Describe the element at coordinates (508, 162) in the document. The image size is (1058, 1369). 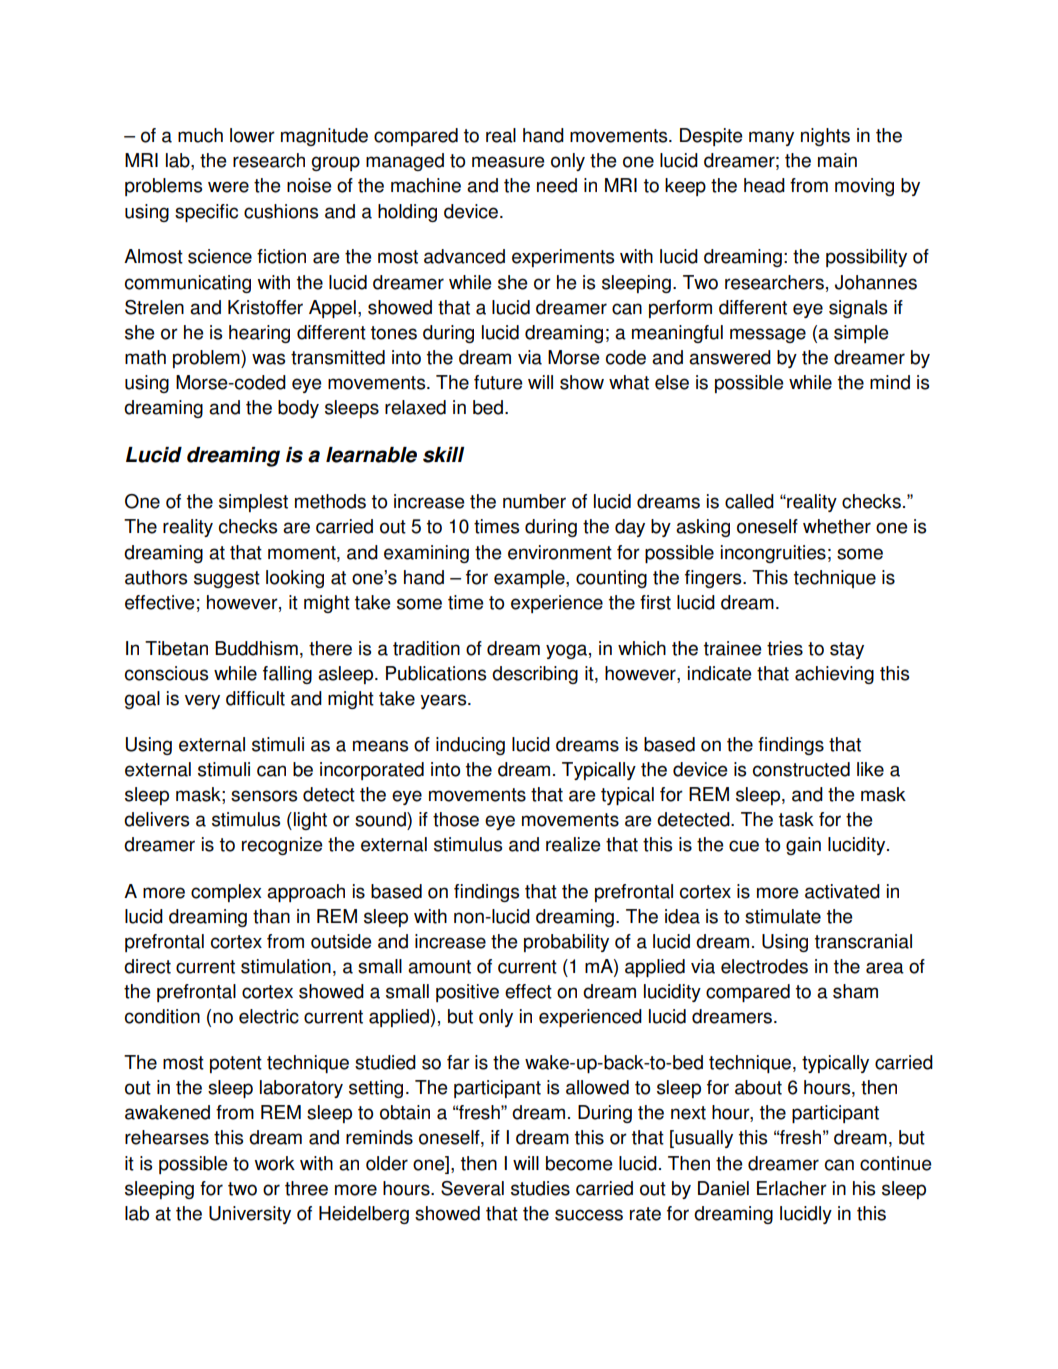
I see `measure` at that location.
